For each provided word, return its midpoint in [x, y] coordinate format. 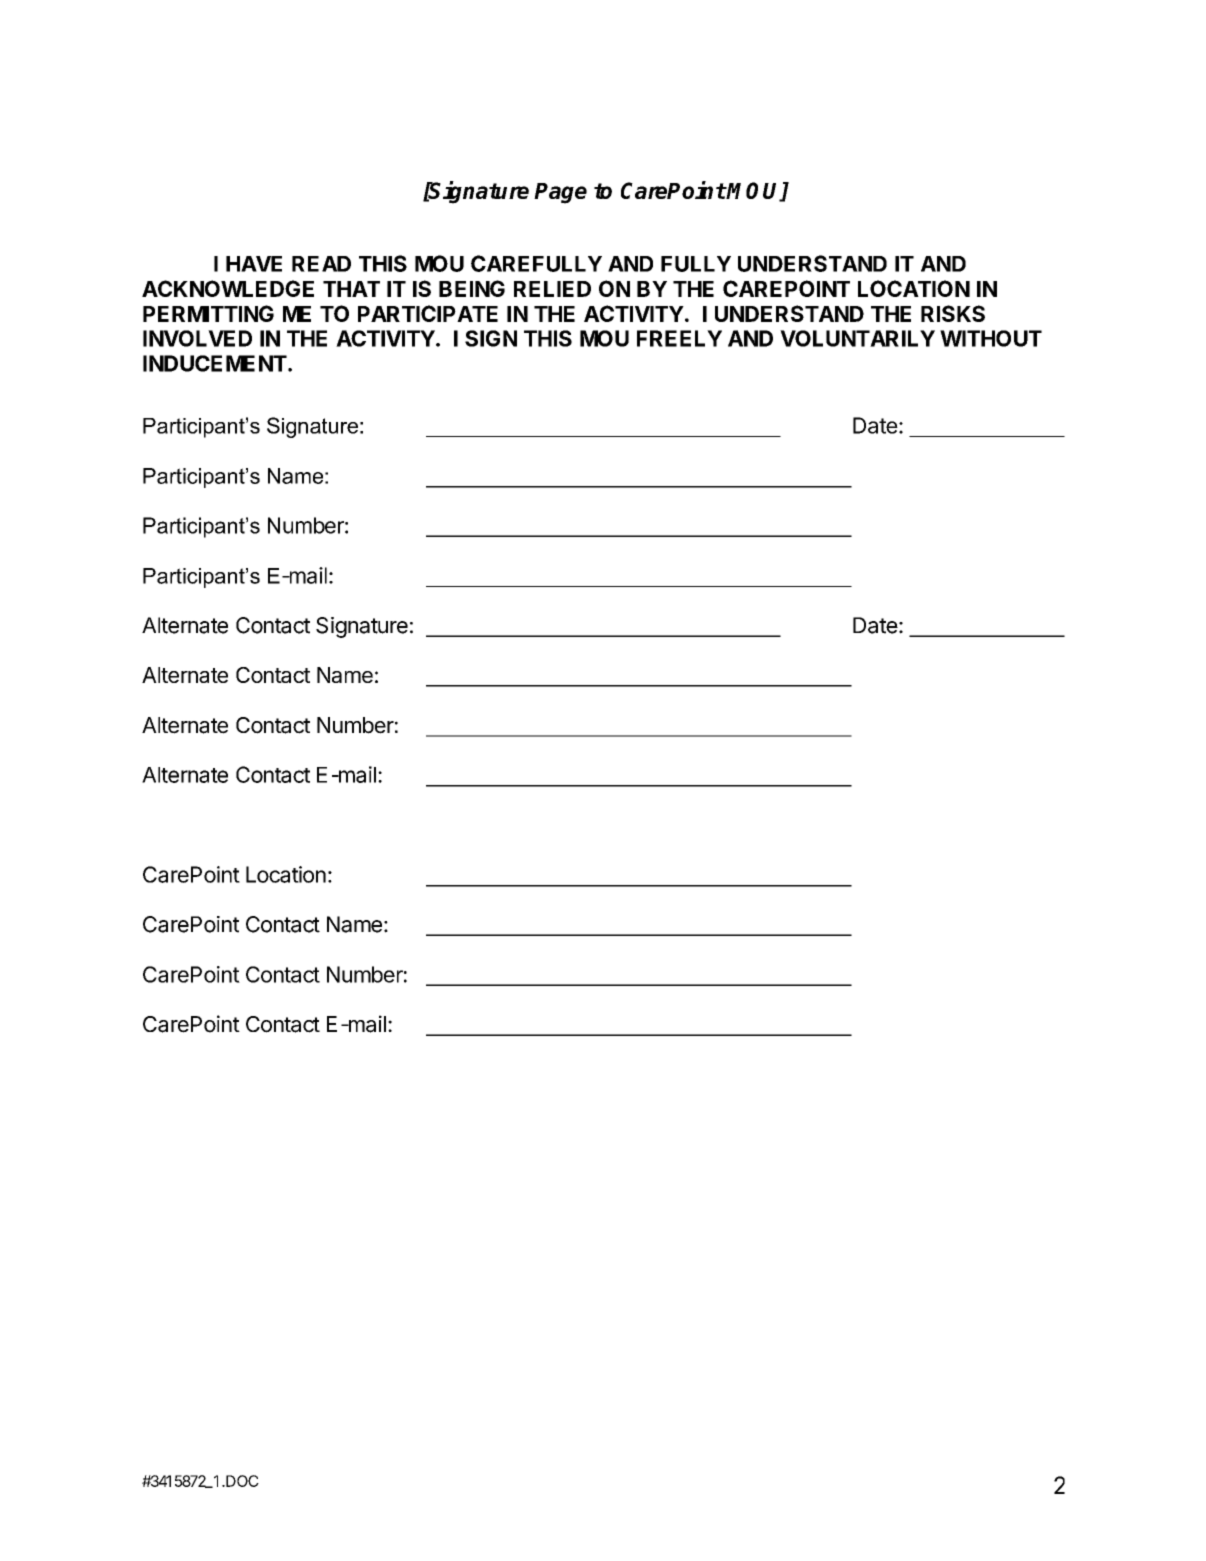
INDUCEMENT [215, 363]
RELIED [552, 289]
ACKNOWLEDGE [228, 288]
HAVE [254, 264]
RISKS [953, 313]
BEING [472, 288]
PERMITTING [208, 313]
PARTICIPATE [428, 313]
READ [321, 264]
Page [560, 193]
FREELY [679, 338]
